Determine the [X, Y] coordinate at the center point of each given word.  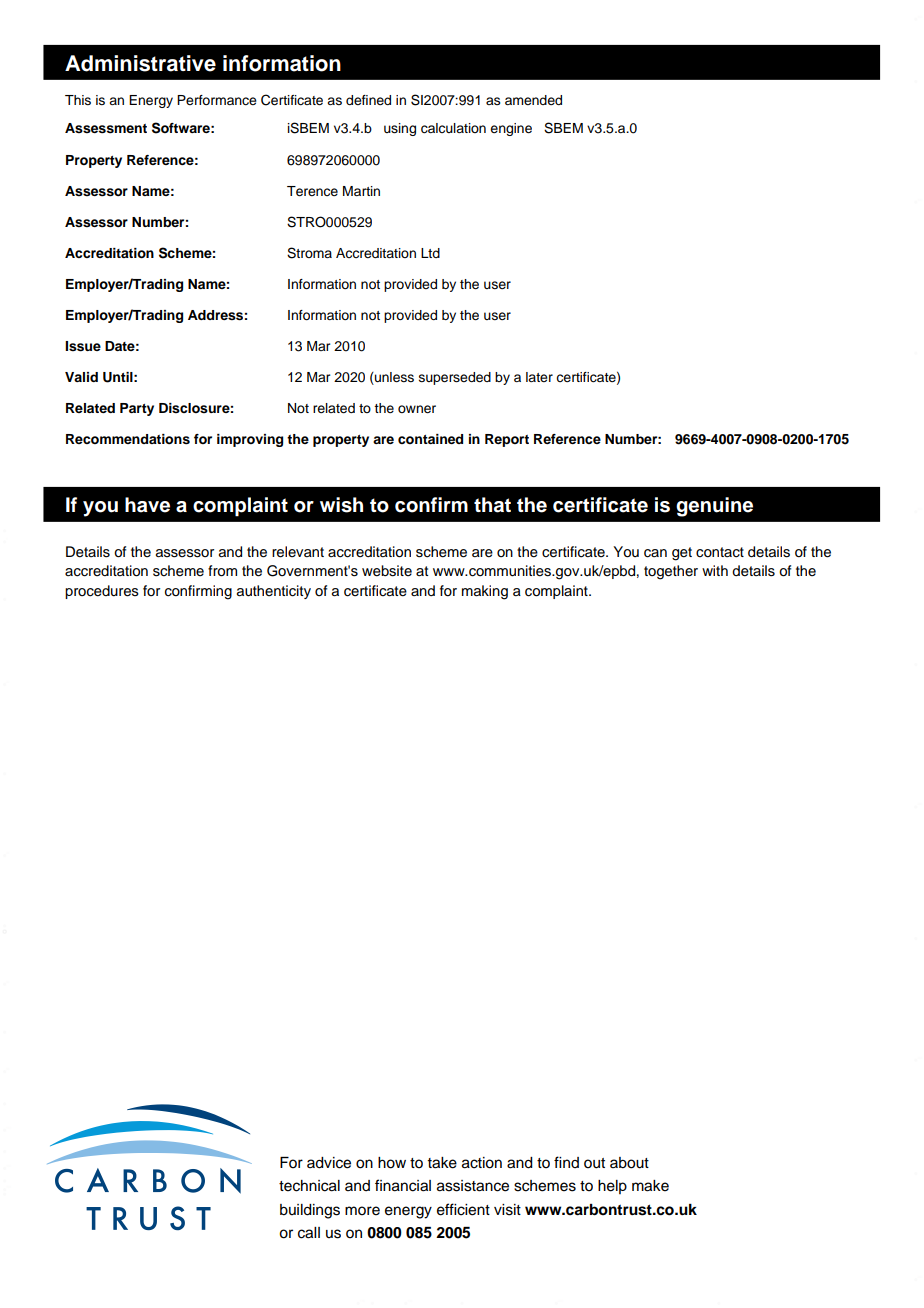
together [671, 572]
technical [309, 1186]
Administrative [140, 63]
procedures [102, 592]
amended [533, 100]
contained [430, 439]
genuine [714, 507]
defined [368, 100]
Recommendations [128, 439]
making [485, 592]
